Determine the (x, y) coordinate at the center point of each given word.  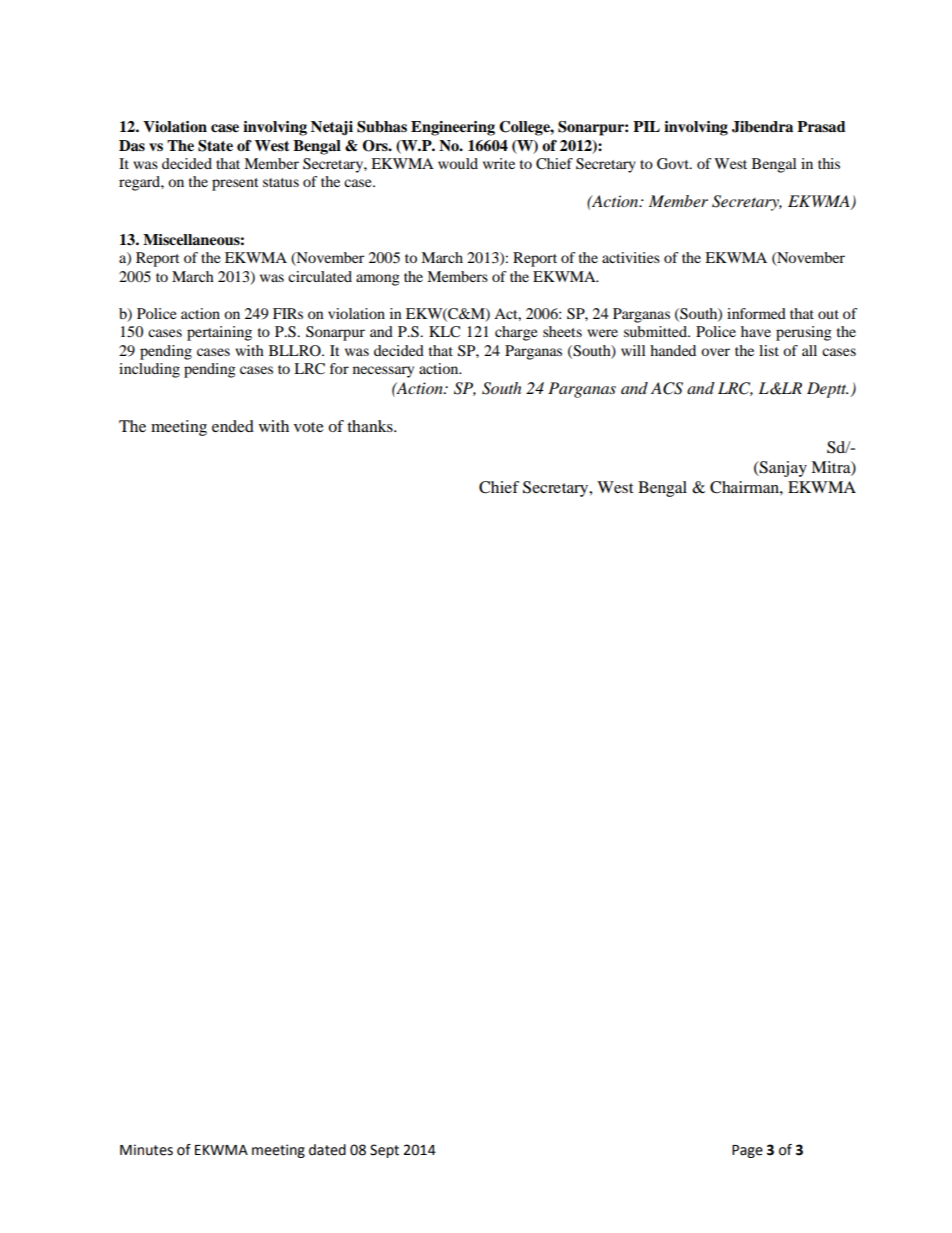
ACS (667, 388)
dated (327, 1150)
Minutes (146, 1150)
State (215, 146)
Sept (384, 1151)
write (499, 163)
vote (309, 427)
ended (233, 426)
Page (747, 1151)
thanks (371, 426)
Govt (674, 164)
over (715, 352)
